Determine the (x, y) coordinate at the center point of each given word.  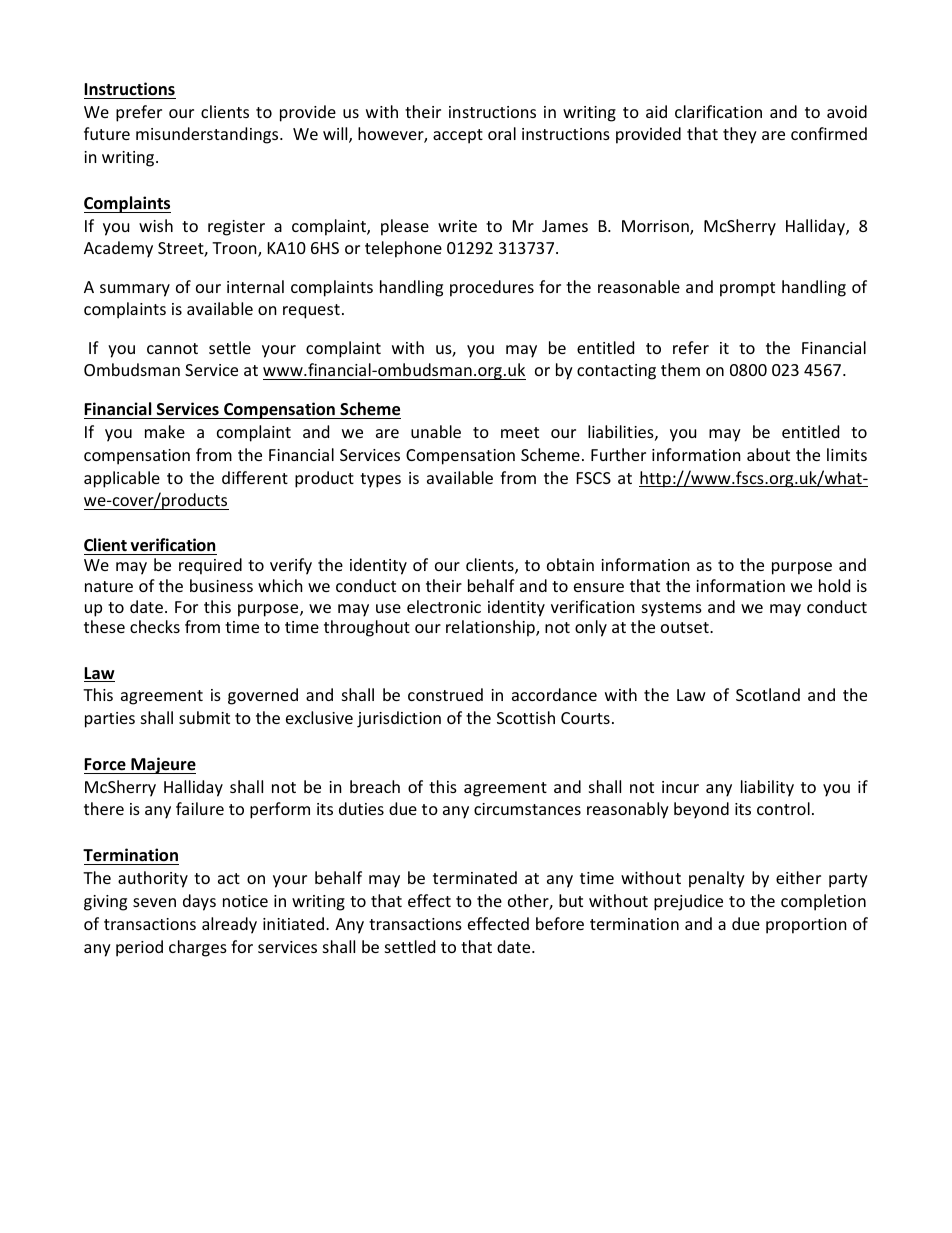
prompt (747, 289)
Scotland (768, 694)
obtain (570, 564)
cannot (172, 348)
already (229, 925)
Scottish (526, 717)
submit (204, 717)
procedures (492, 288)
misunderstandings (208, 135)
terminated (475, 877)
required (210, 566)
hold (834, 585)
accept (458, 136)
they (740, 135)
